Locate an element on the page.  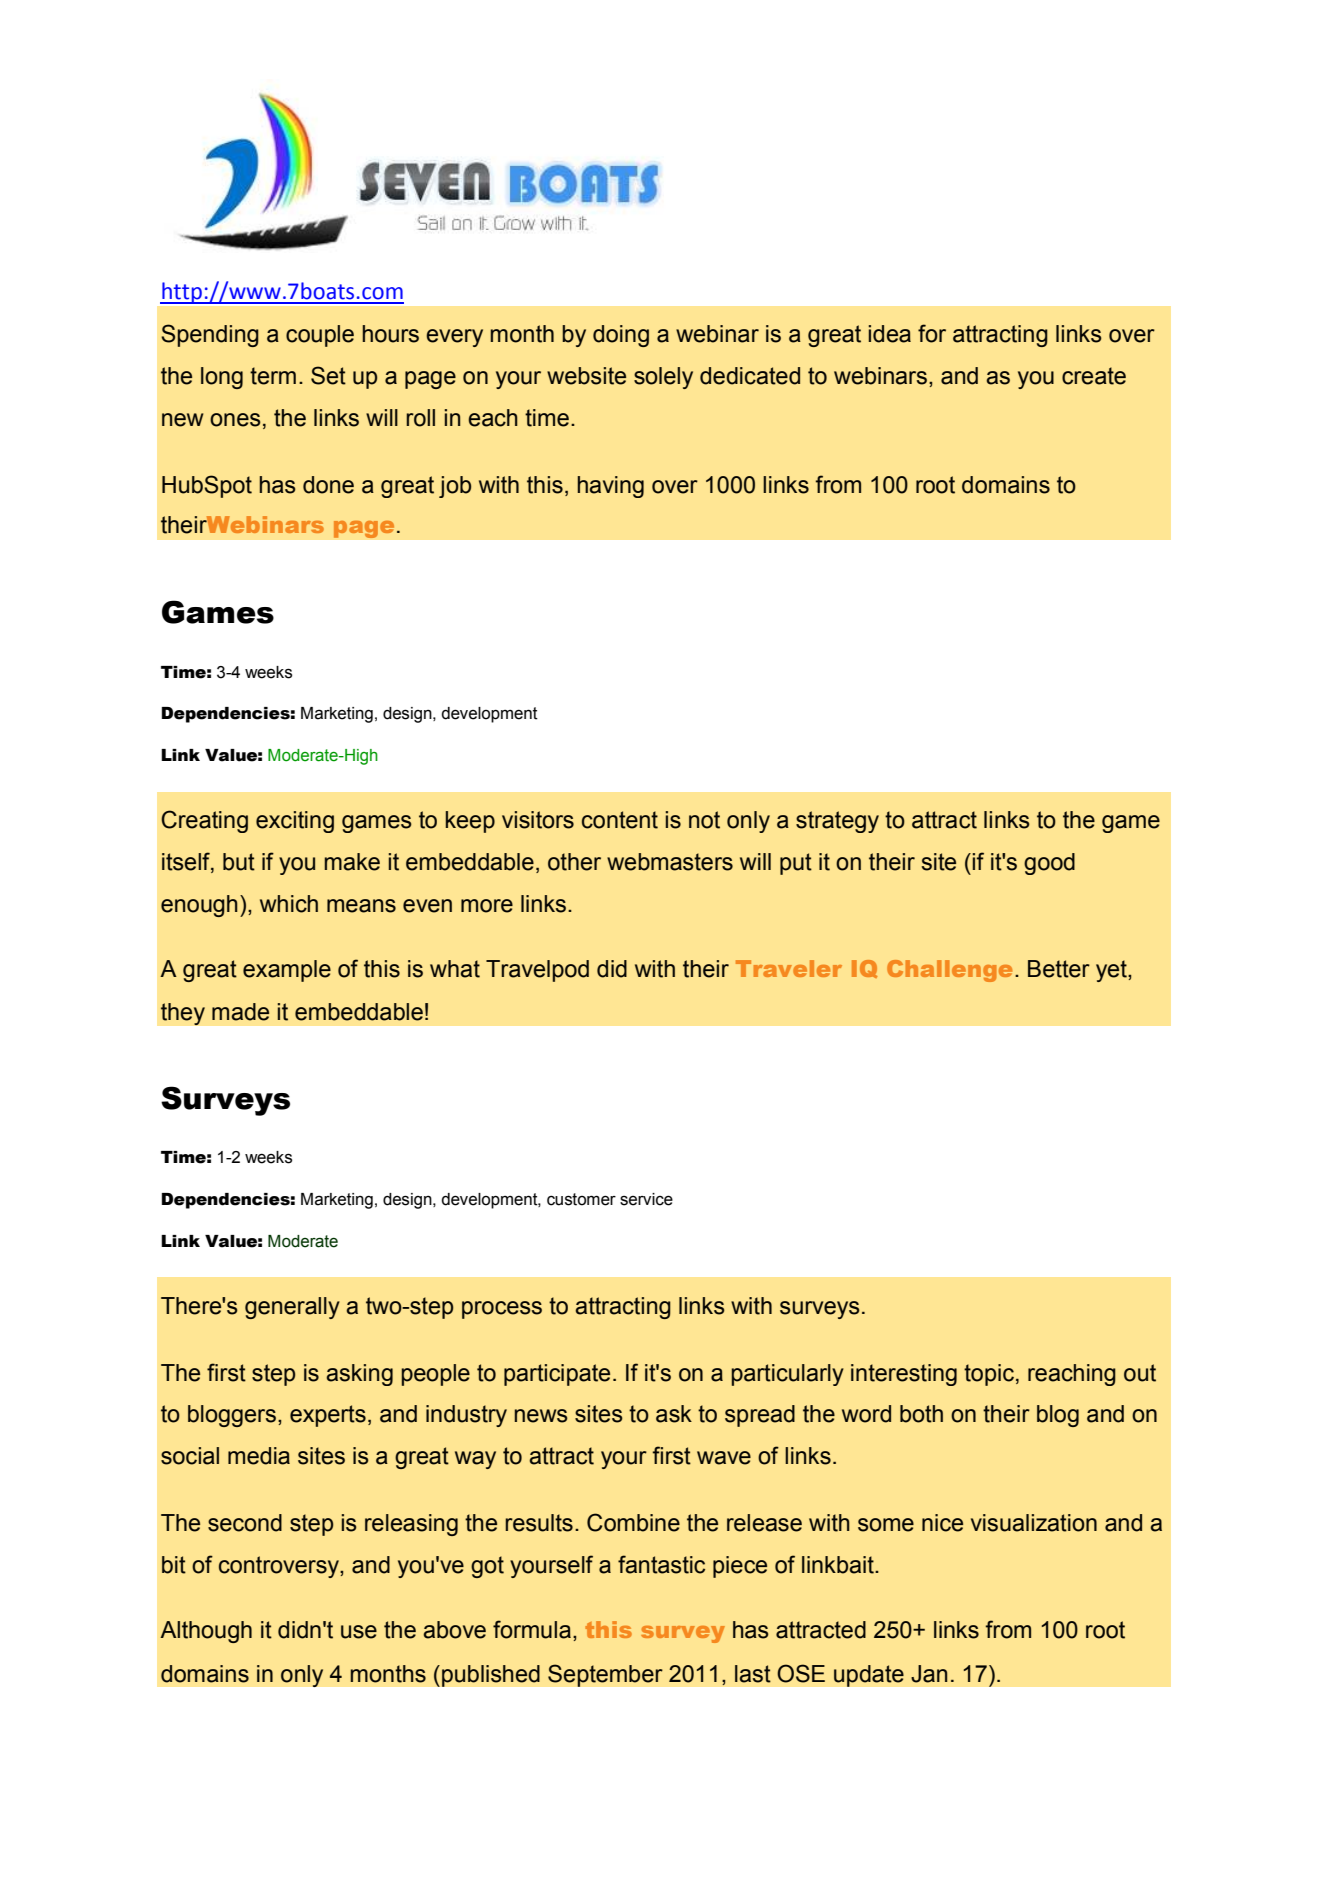
term is located at coordinates (273, 376).
